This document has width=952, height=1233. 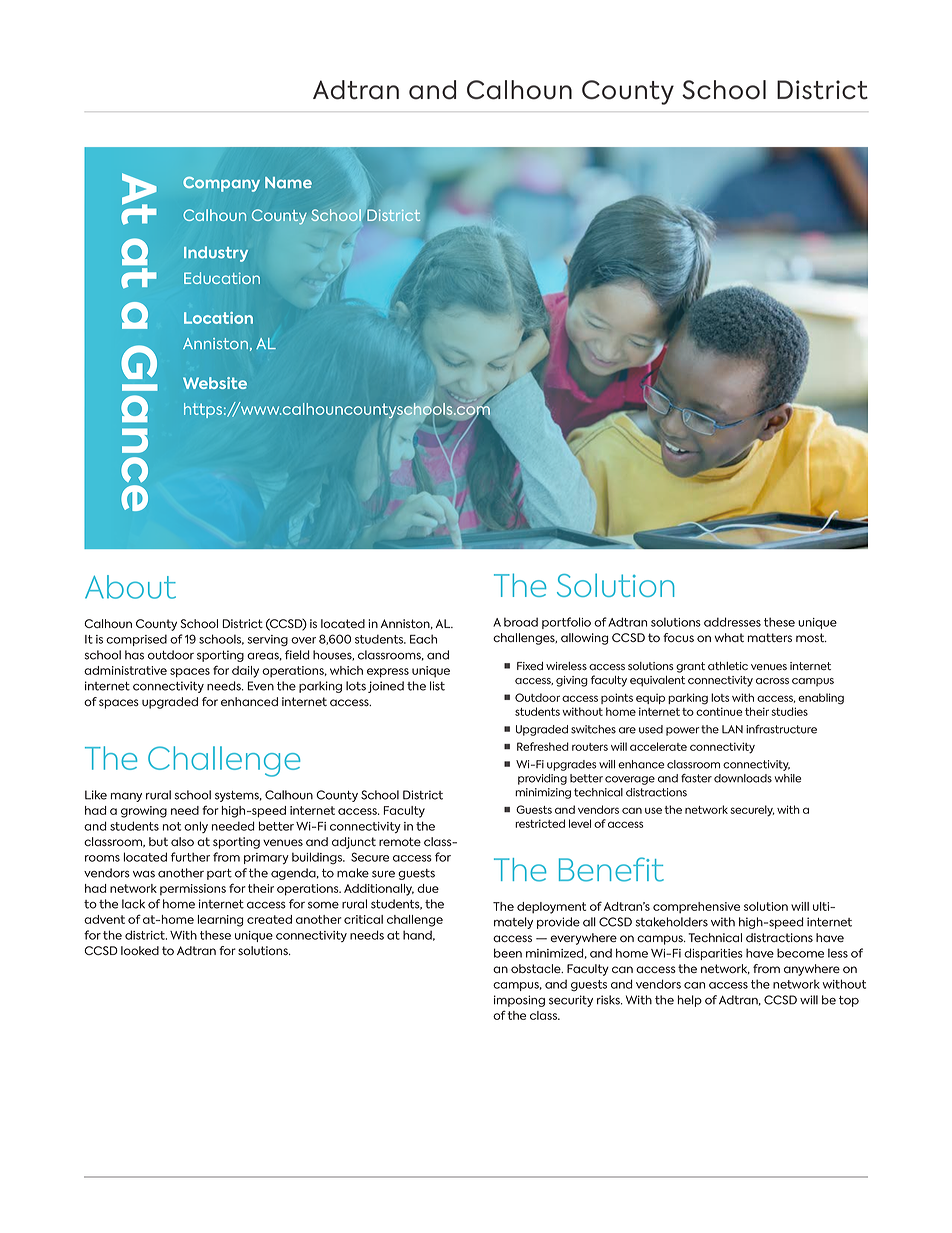 What do you see at coordinates (732, 622) in the document?
I see `addresses` at bounding box center [732, 622].
